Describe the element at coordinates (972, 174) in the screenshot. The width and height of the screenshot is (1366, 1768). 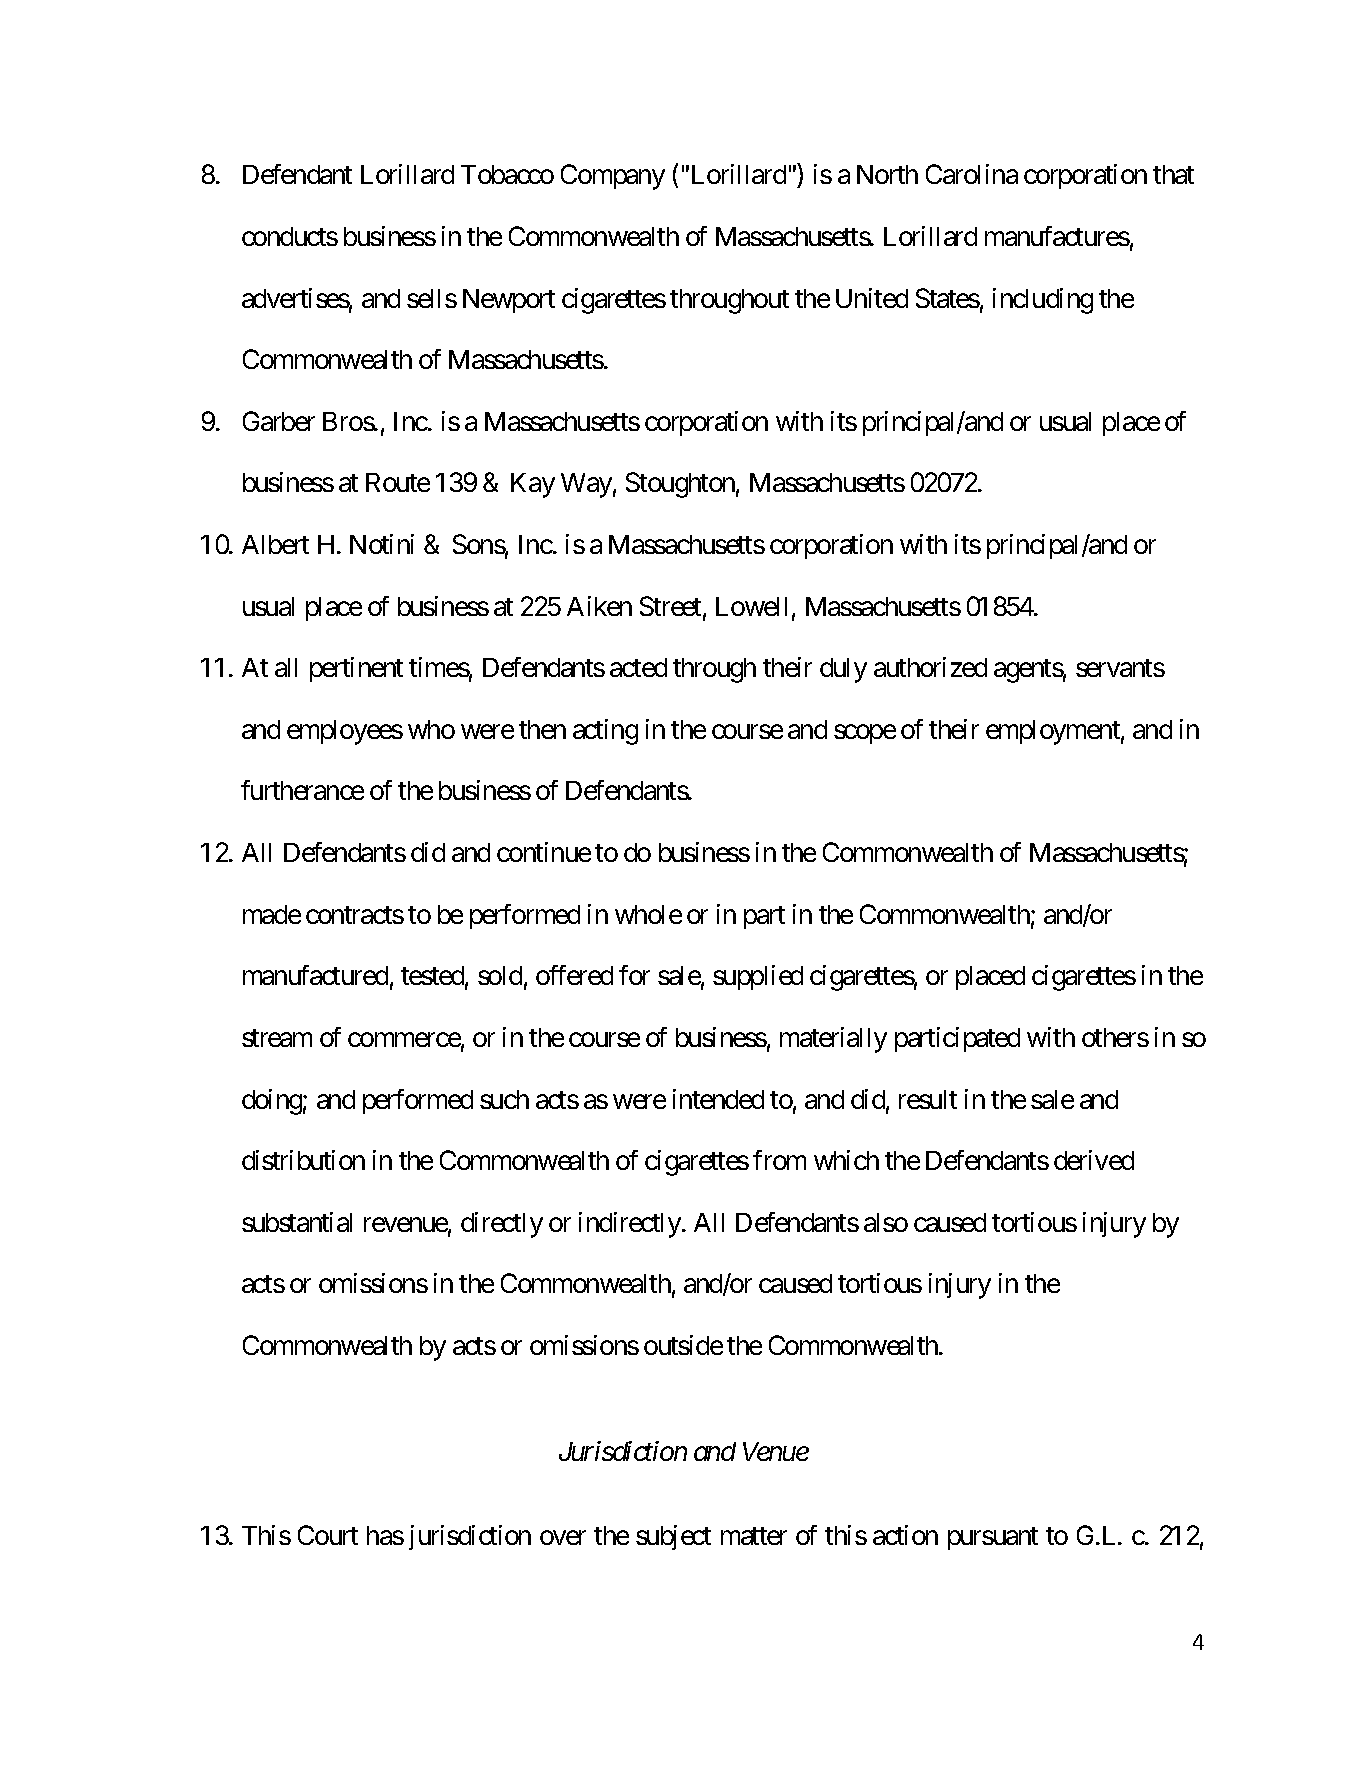
I see `Carolina` at that location.
